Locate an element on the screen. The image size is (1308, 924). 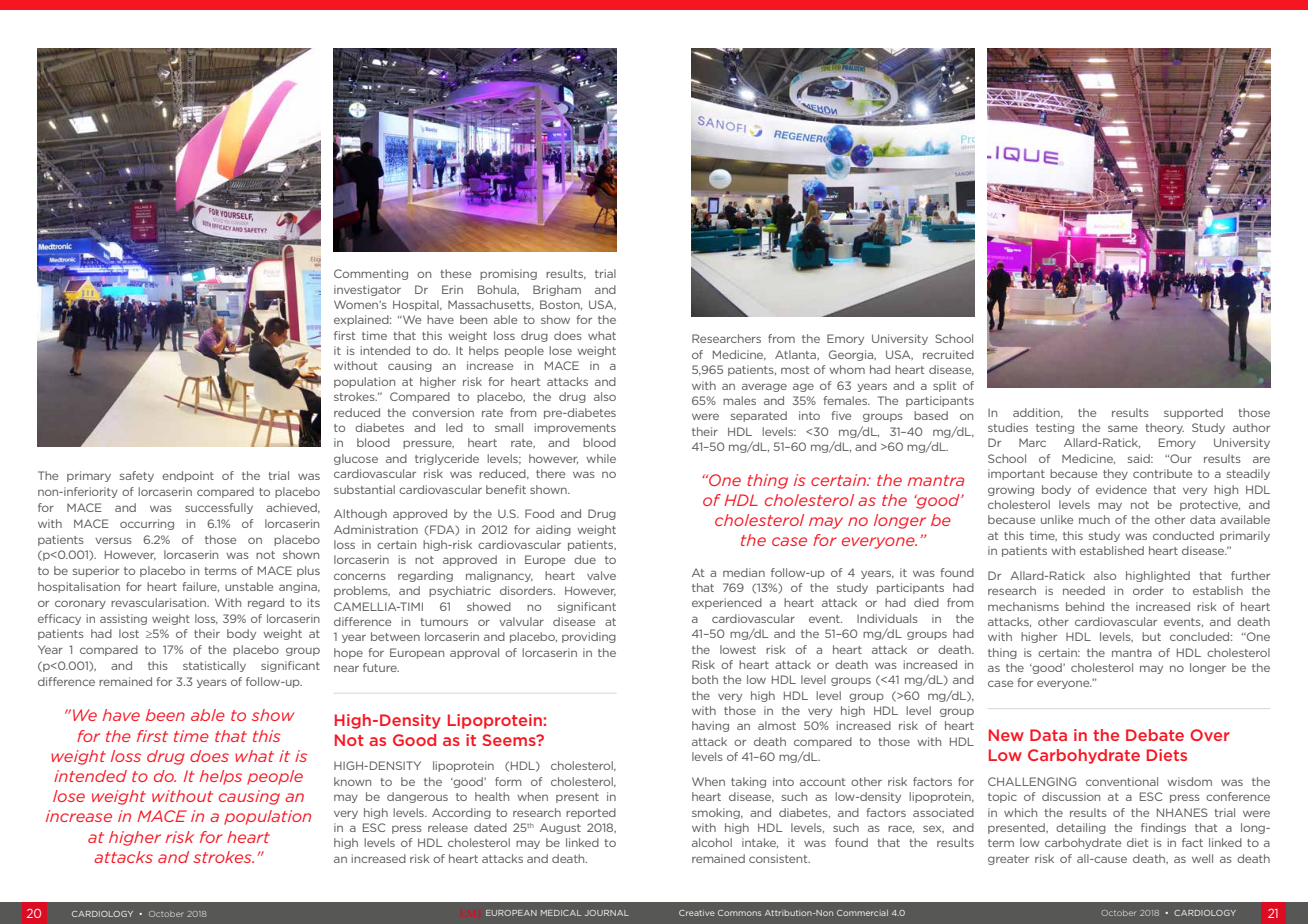
failure is located at coordinates (200, 587).
